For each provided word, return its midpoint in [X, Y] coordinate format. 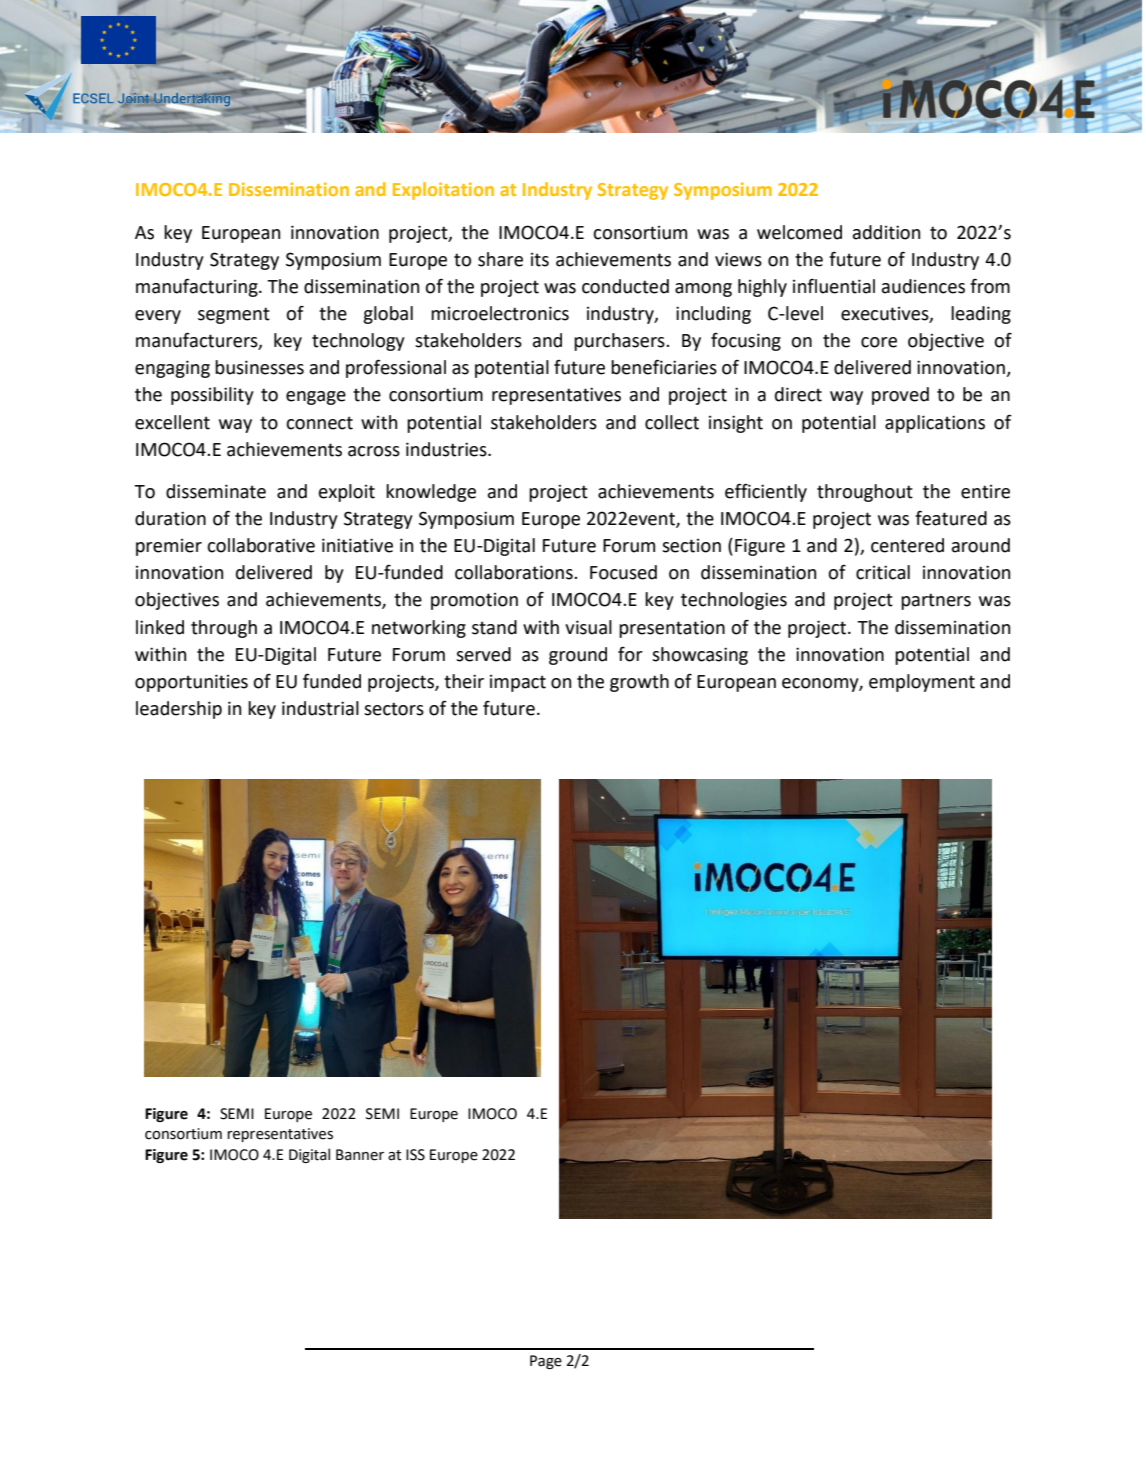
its [540, 260]
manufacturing [198, 287]
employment [922, 683]
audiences [923, 286]
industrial [320, 708]
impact [518, 683]
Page [546, 1362]
